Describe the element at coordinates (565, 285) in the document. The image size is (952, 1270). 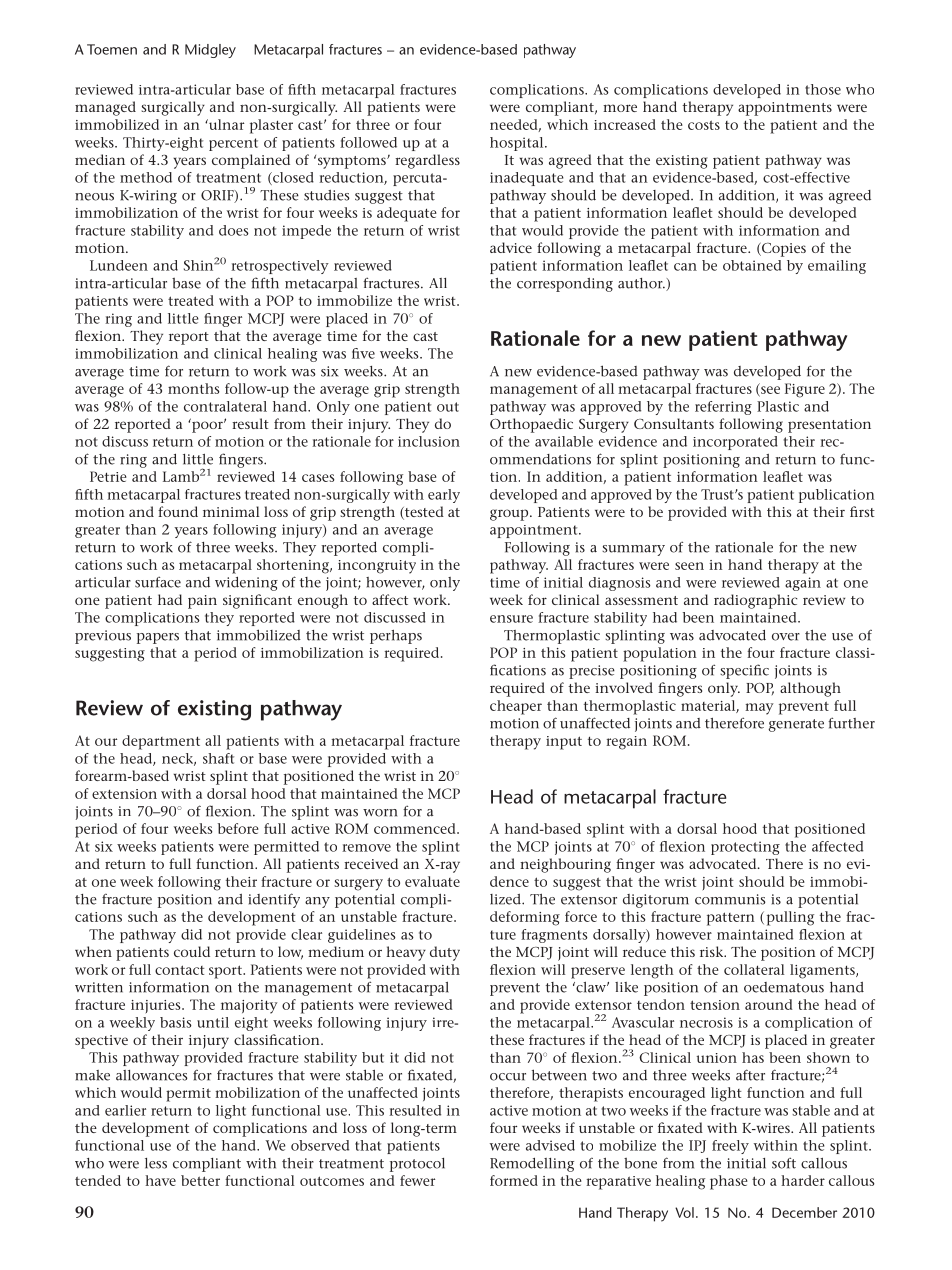
I see `corresponding` at that location.
